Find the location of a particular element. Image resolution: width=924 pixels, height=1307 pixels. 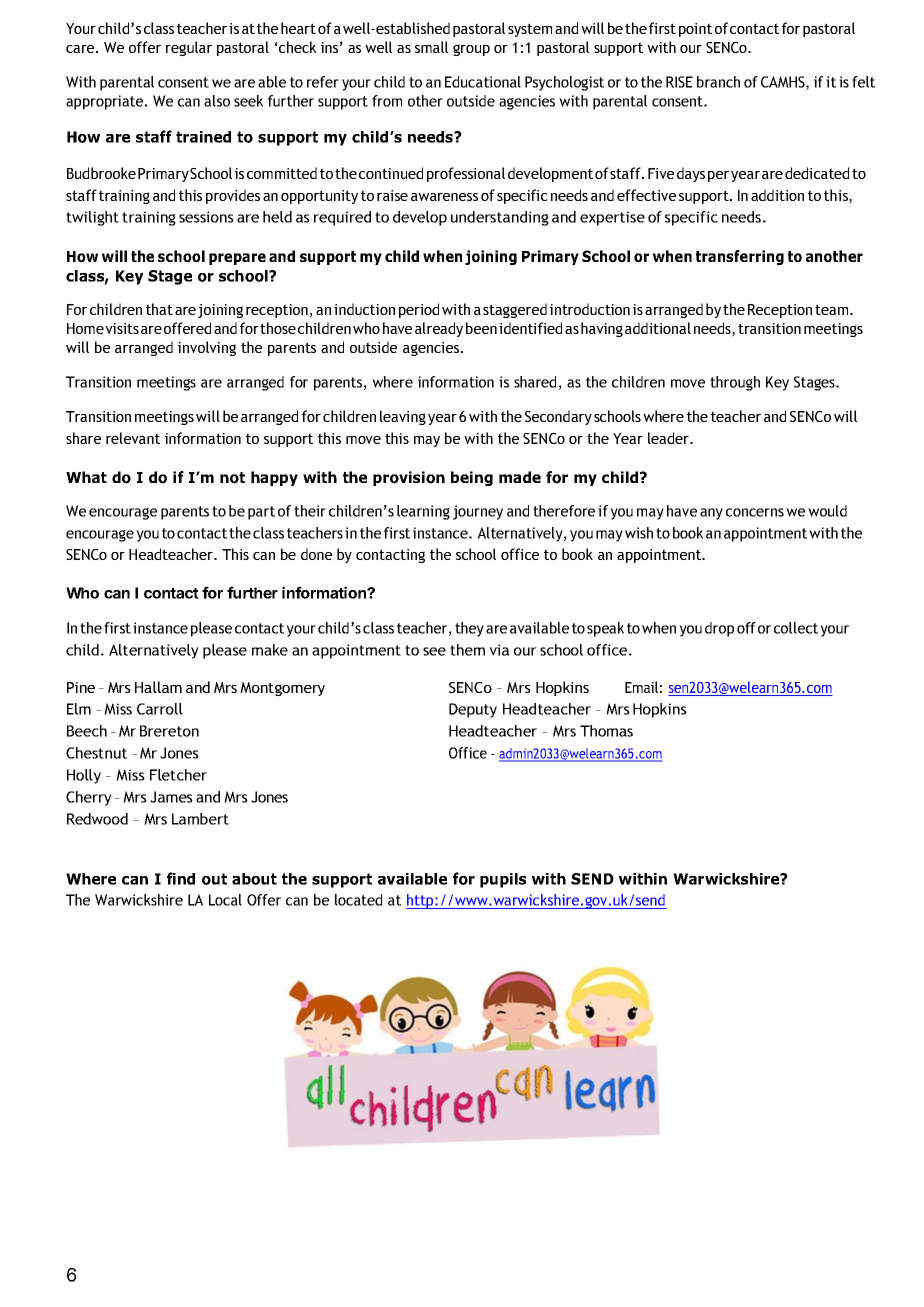

being is located at coordinates (472, 478).
